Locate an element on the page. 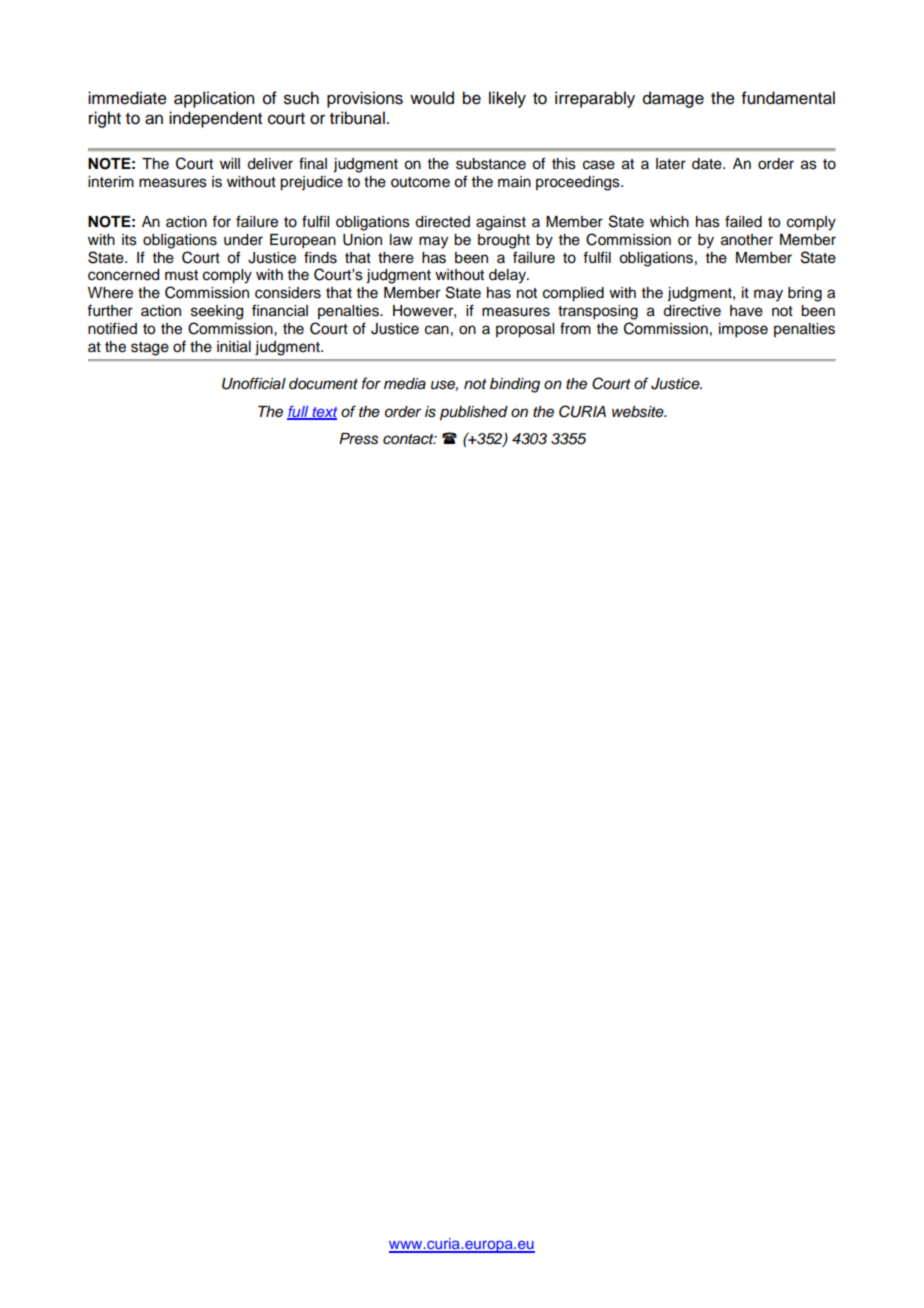  would is located at coordinates (432, 98).
